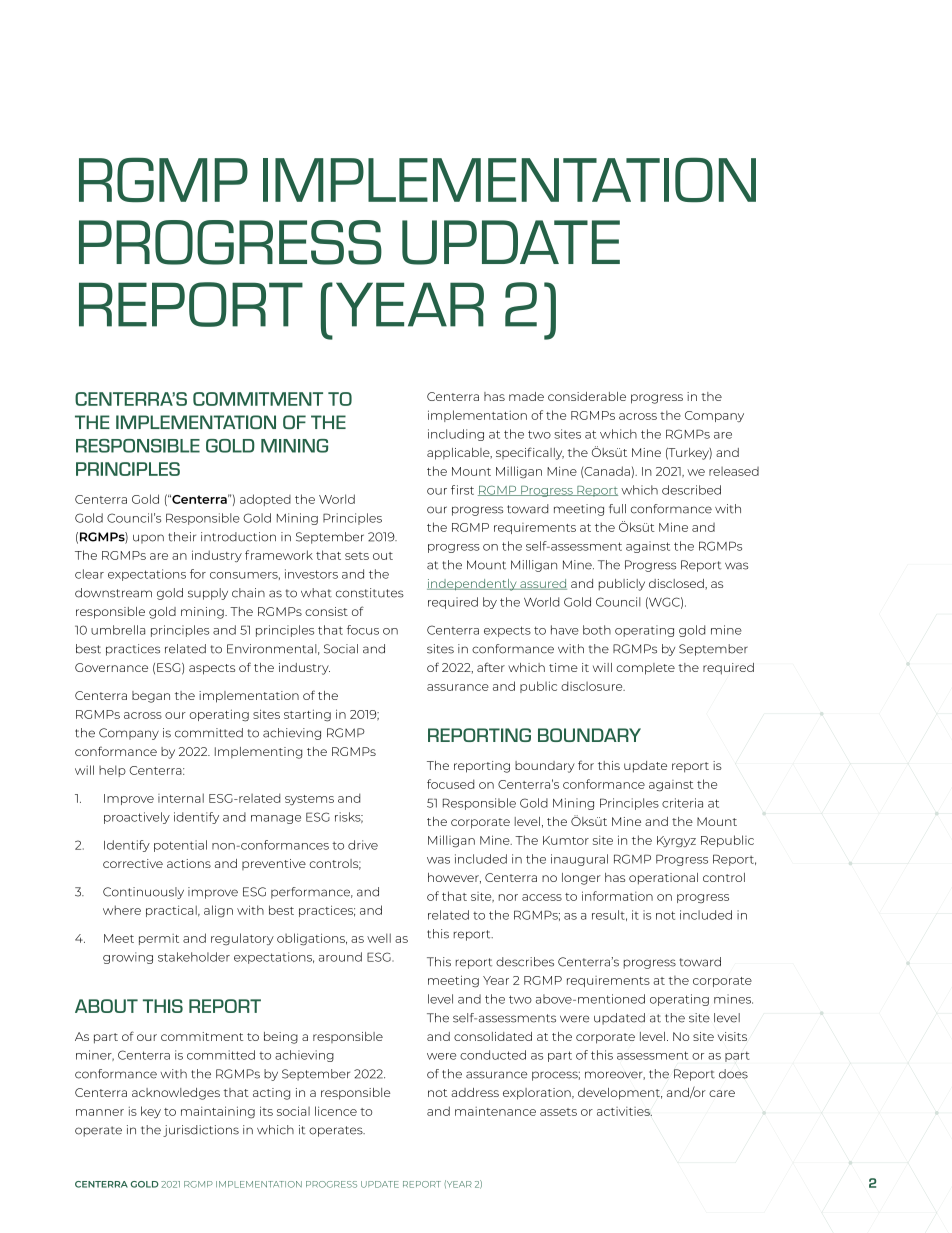 This image has height=1233, width=952. Describe the element at coordinates (176, 1094) in the image. I see `acknowledges` at that location.
